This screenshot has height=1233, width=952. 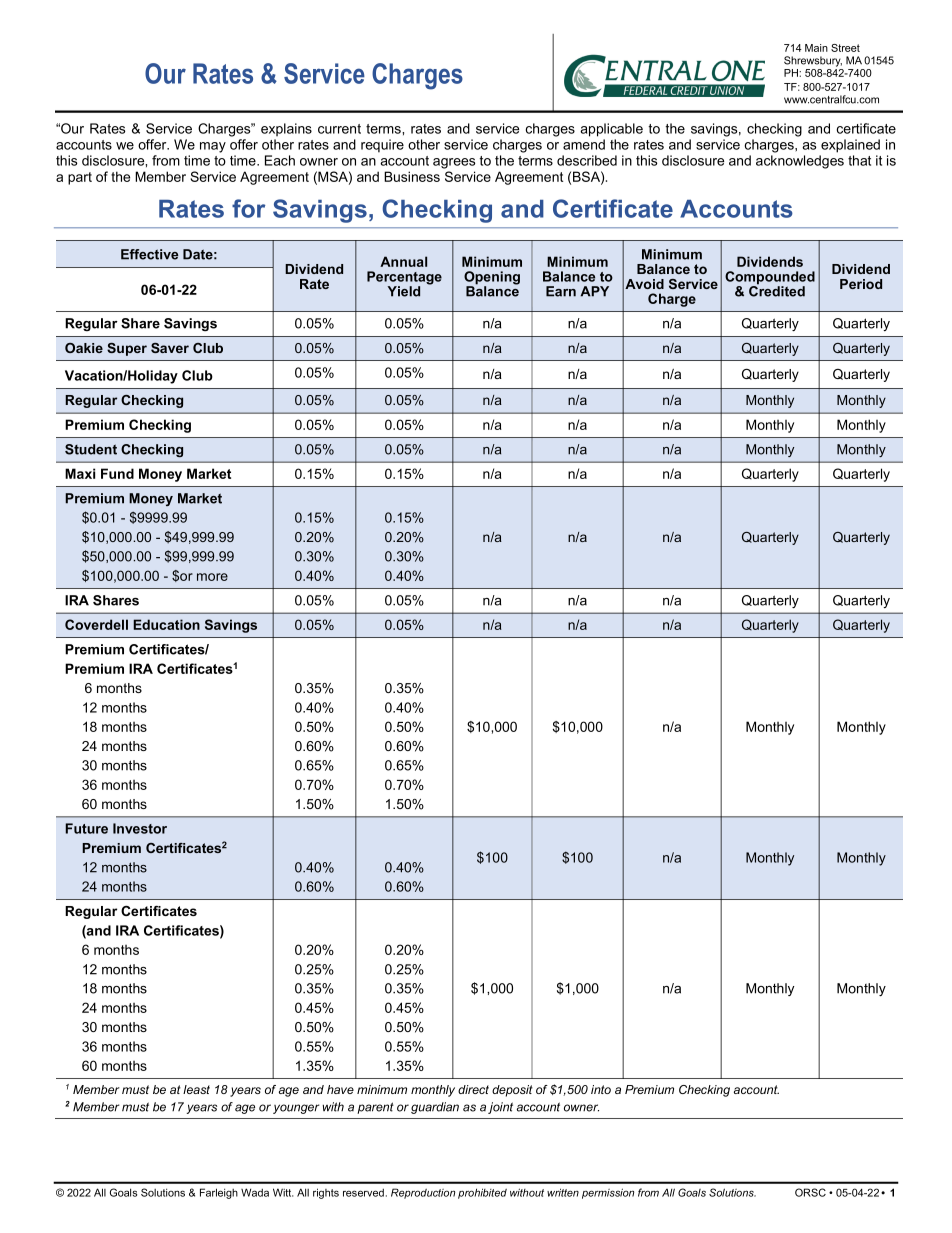 What do you see at coordinates (473, 1089) in the screenshot?
I see `direct` at bounding box center [473, 1089].
